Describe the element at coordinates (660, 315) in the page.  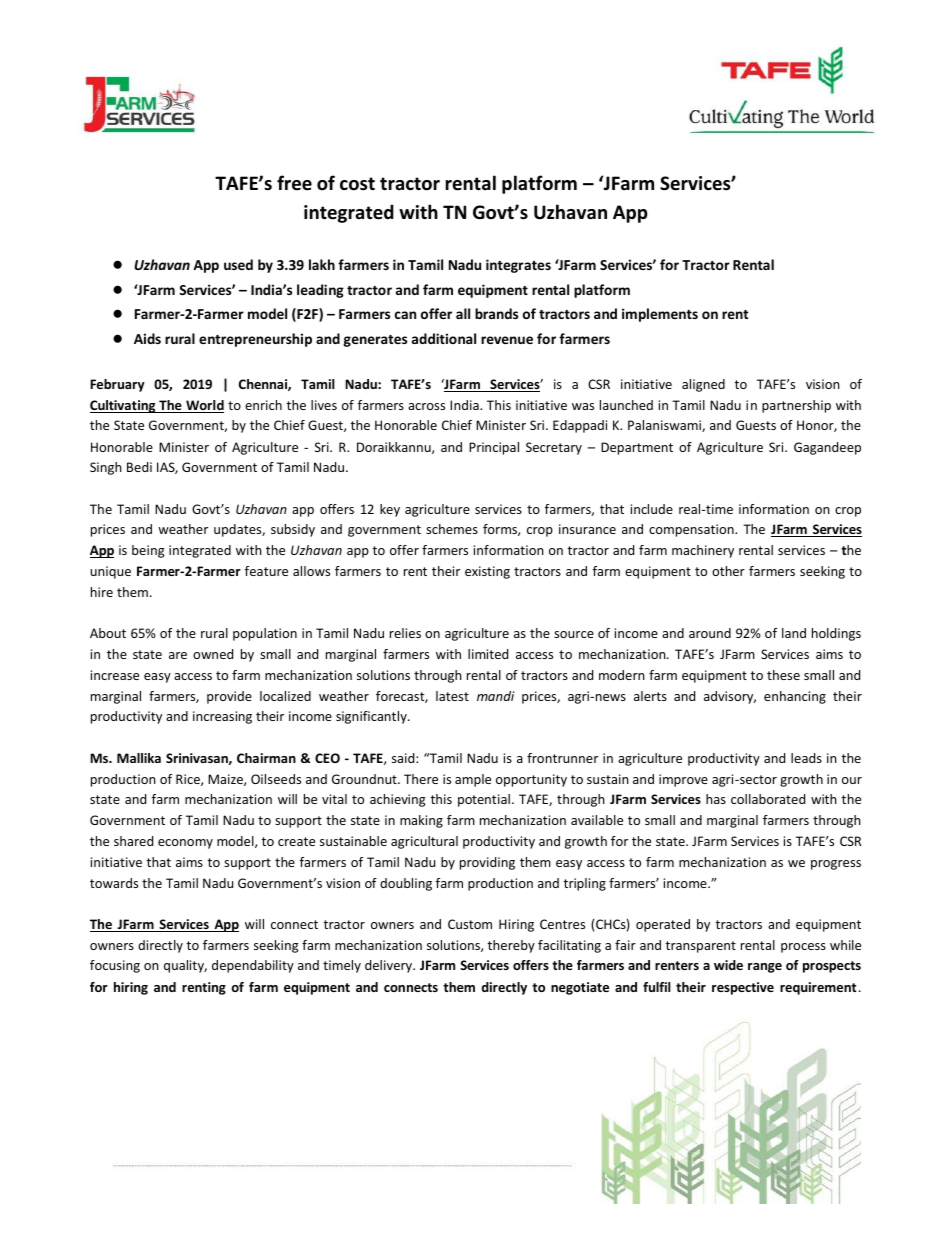
I see `implements` at that location.
